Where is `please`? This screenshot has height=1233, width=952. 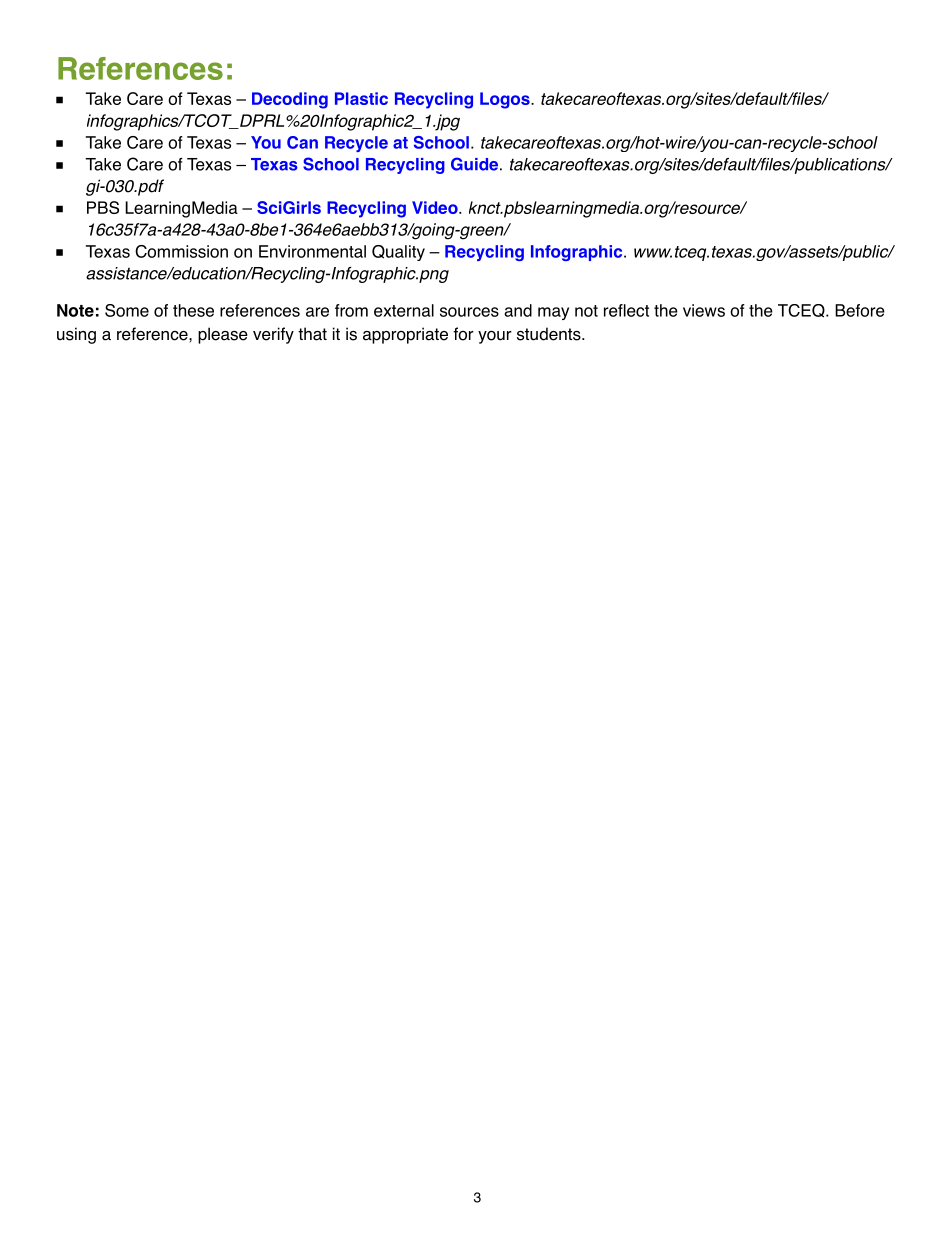 please is located at coordinates (223, 335).
